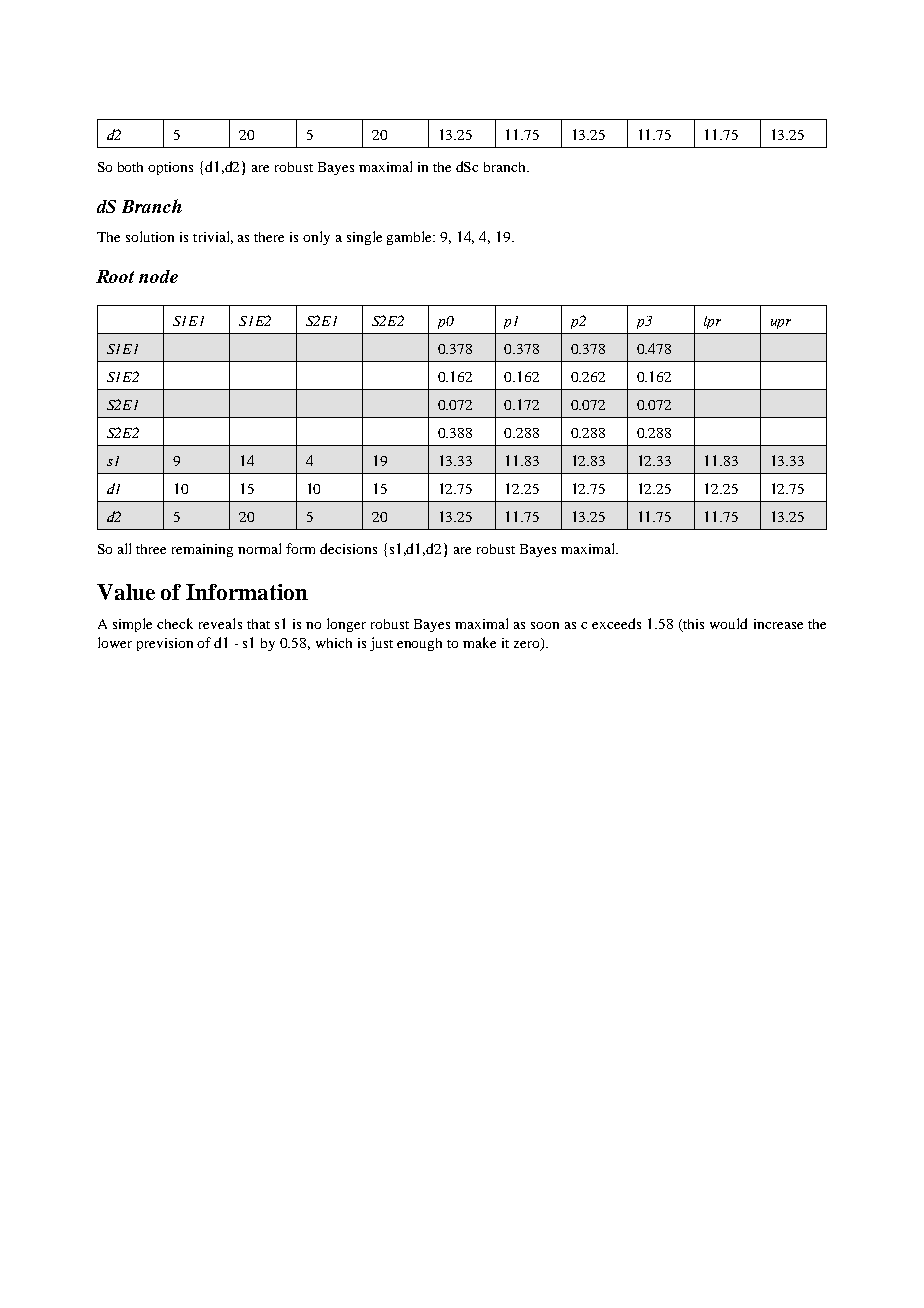 The height and width of the document is (1308, 924). What do you see at coordinates (364, 238) in the document?
I see `single` at bounding box center [364, 238].
